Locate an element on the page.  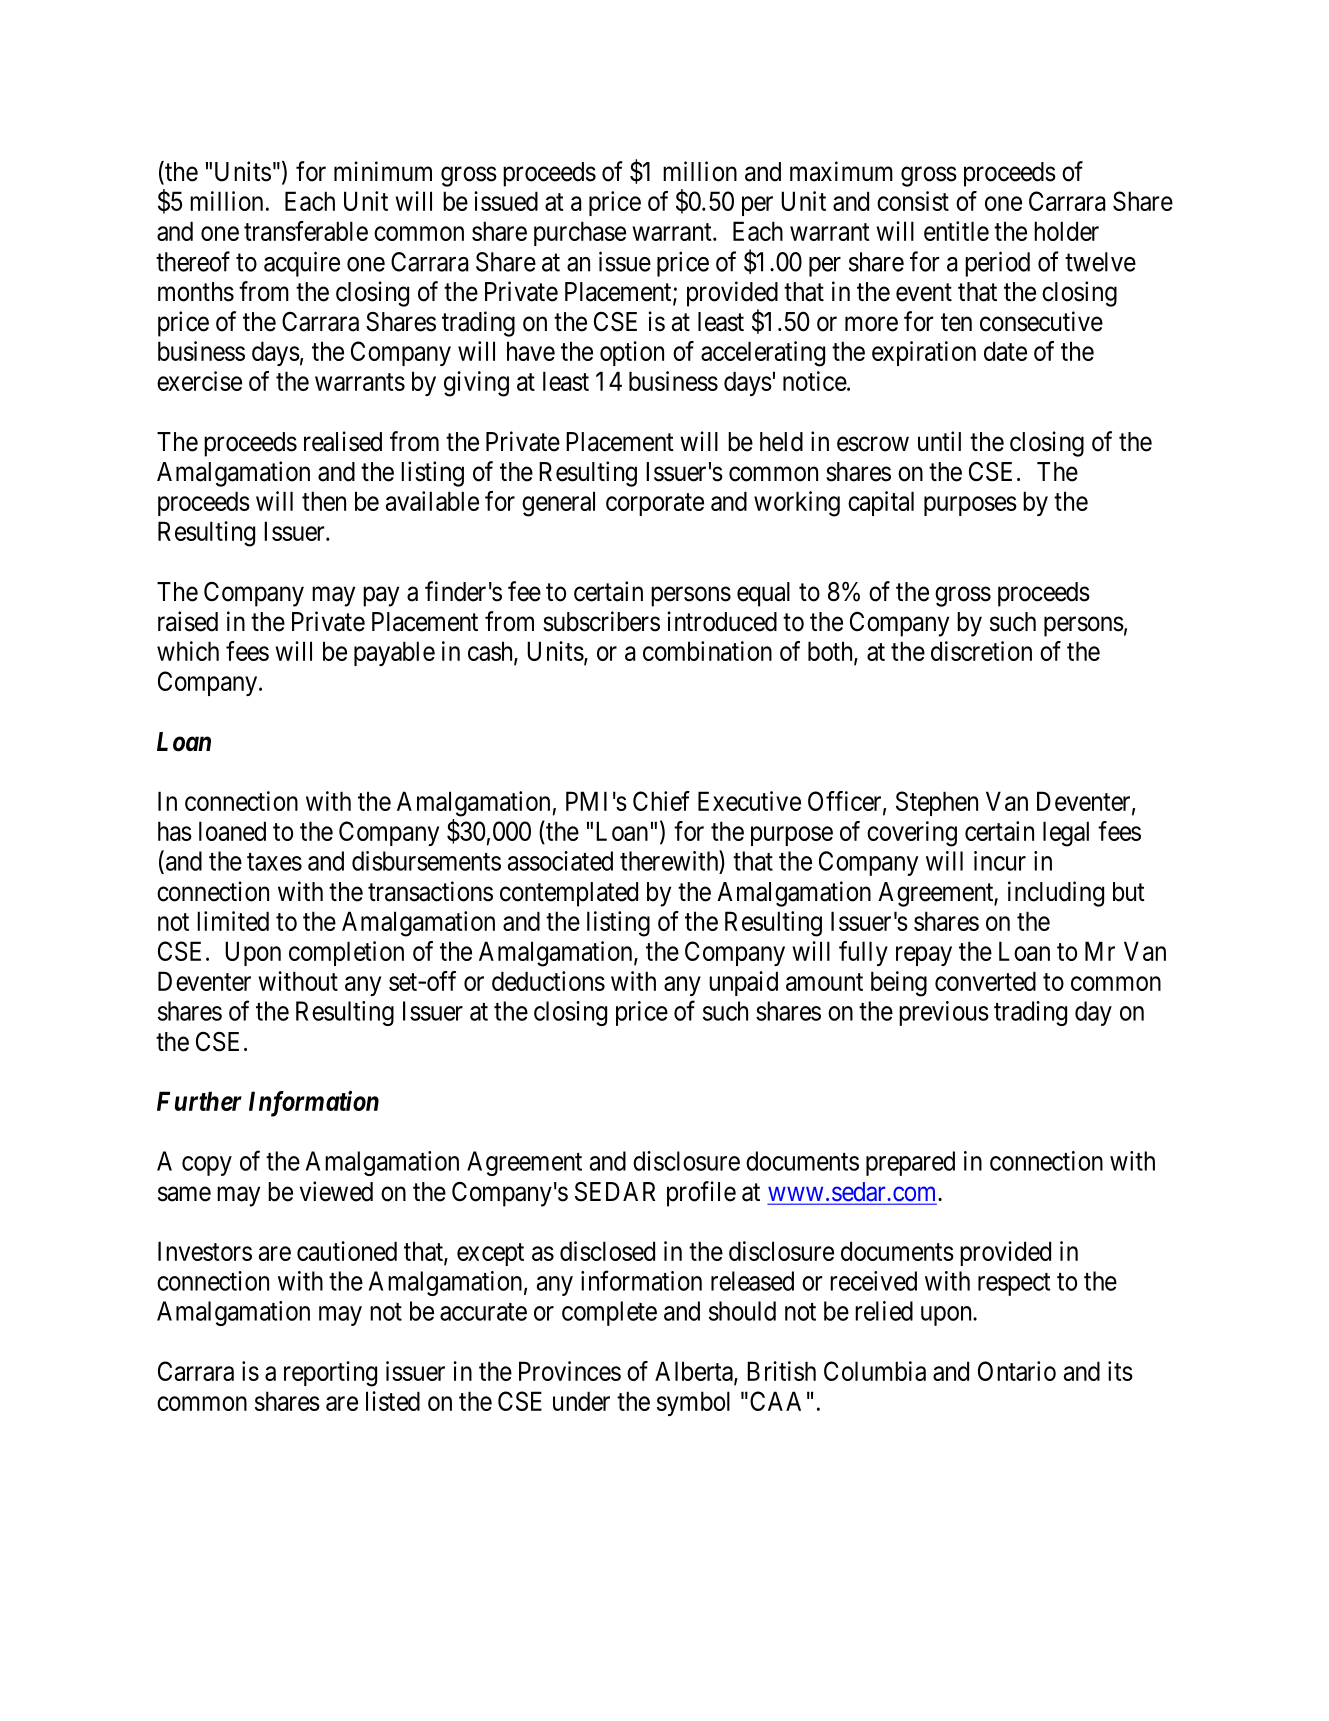
prepared is located at coordinates (910, 1163).
